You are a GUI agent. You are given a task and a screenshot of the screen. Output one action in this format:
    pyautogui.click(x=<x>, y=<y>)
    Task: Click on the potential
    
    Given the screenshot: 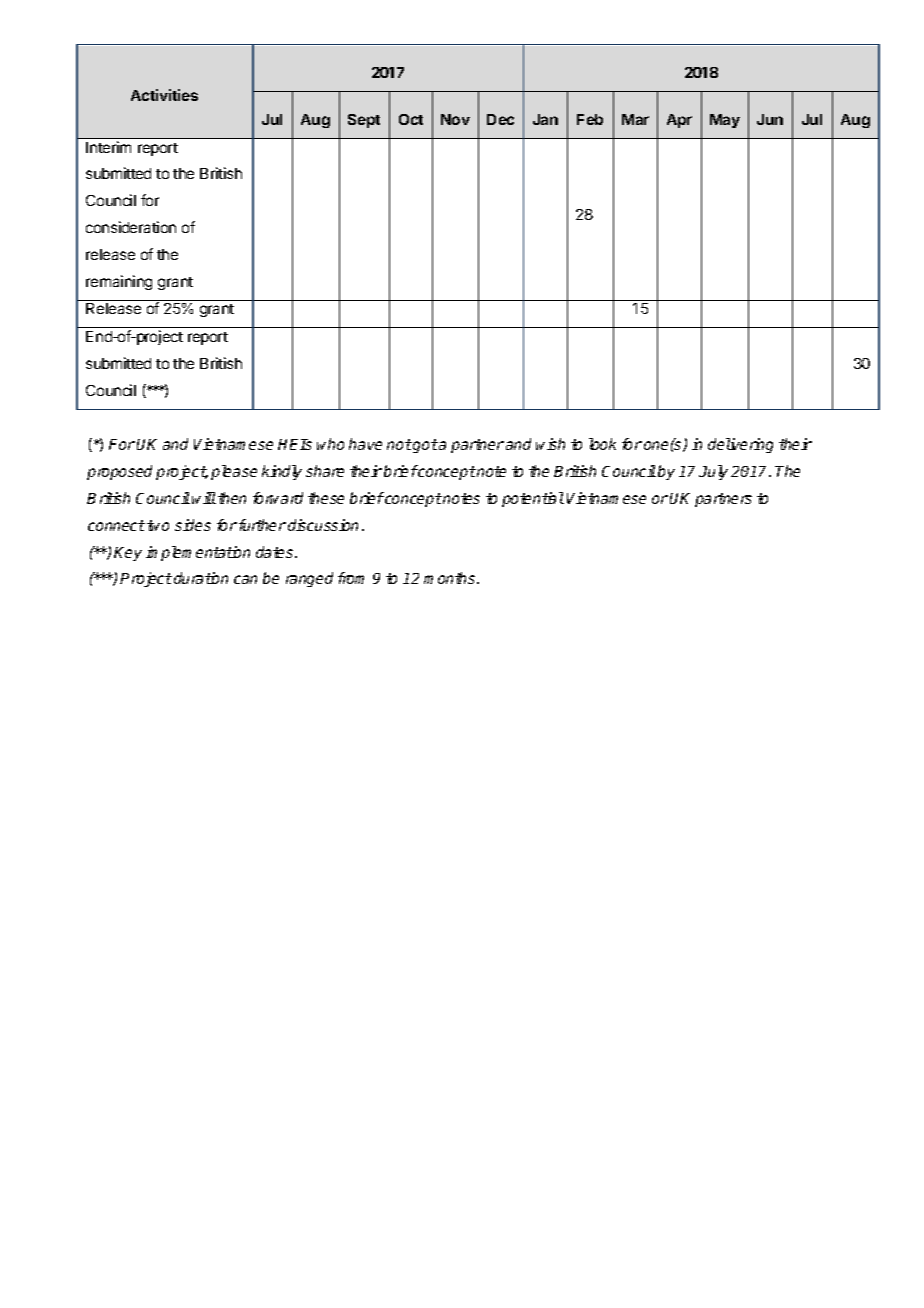 What is the action you would take?
    pyautogui.click(x=533, y=499)
